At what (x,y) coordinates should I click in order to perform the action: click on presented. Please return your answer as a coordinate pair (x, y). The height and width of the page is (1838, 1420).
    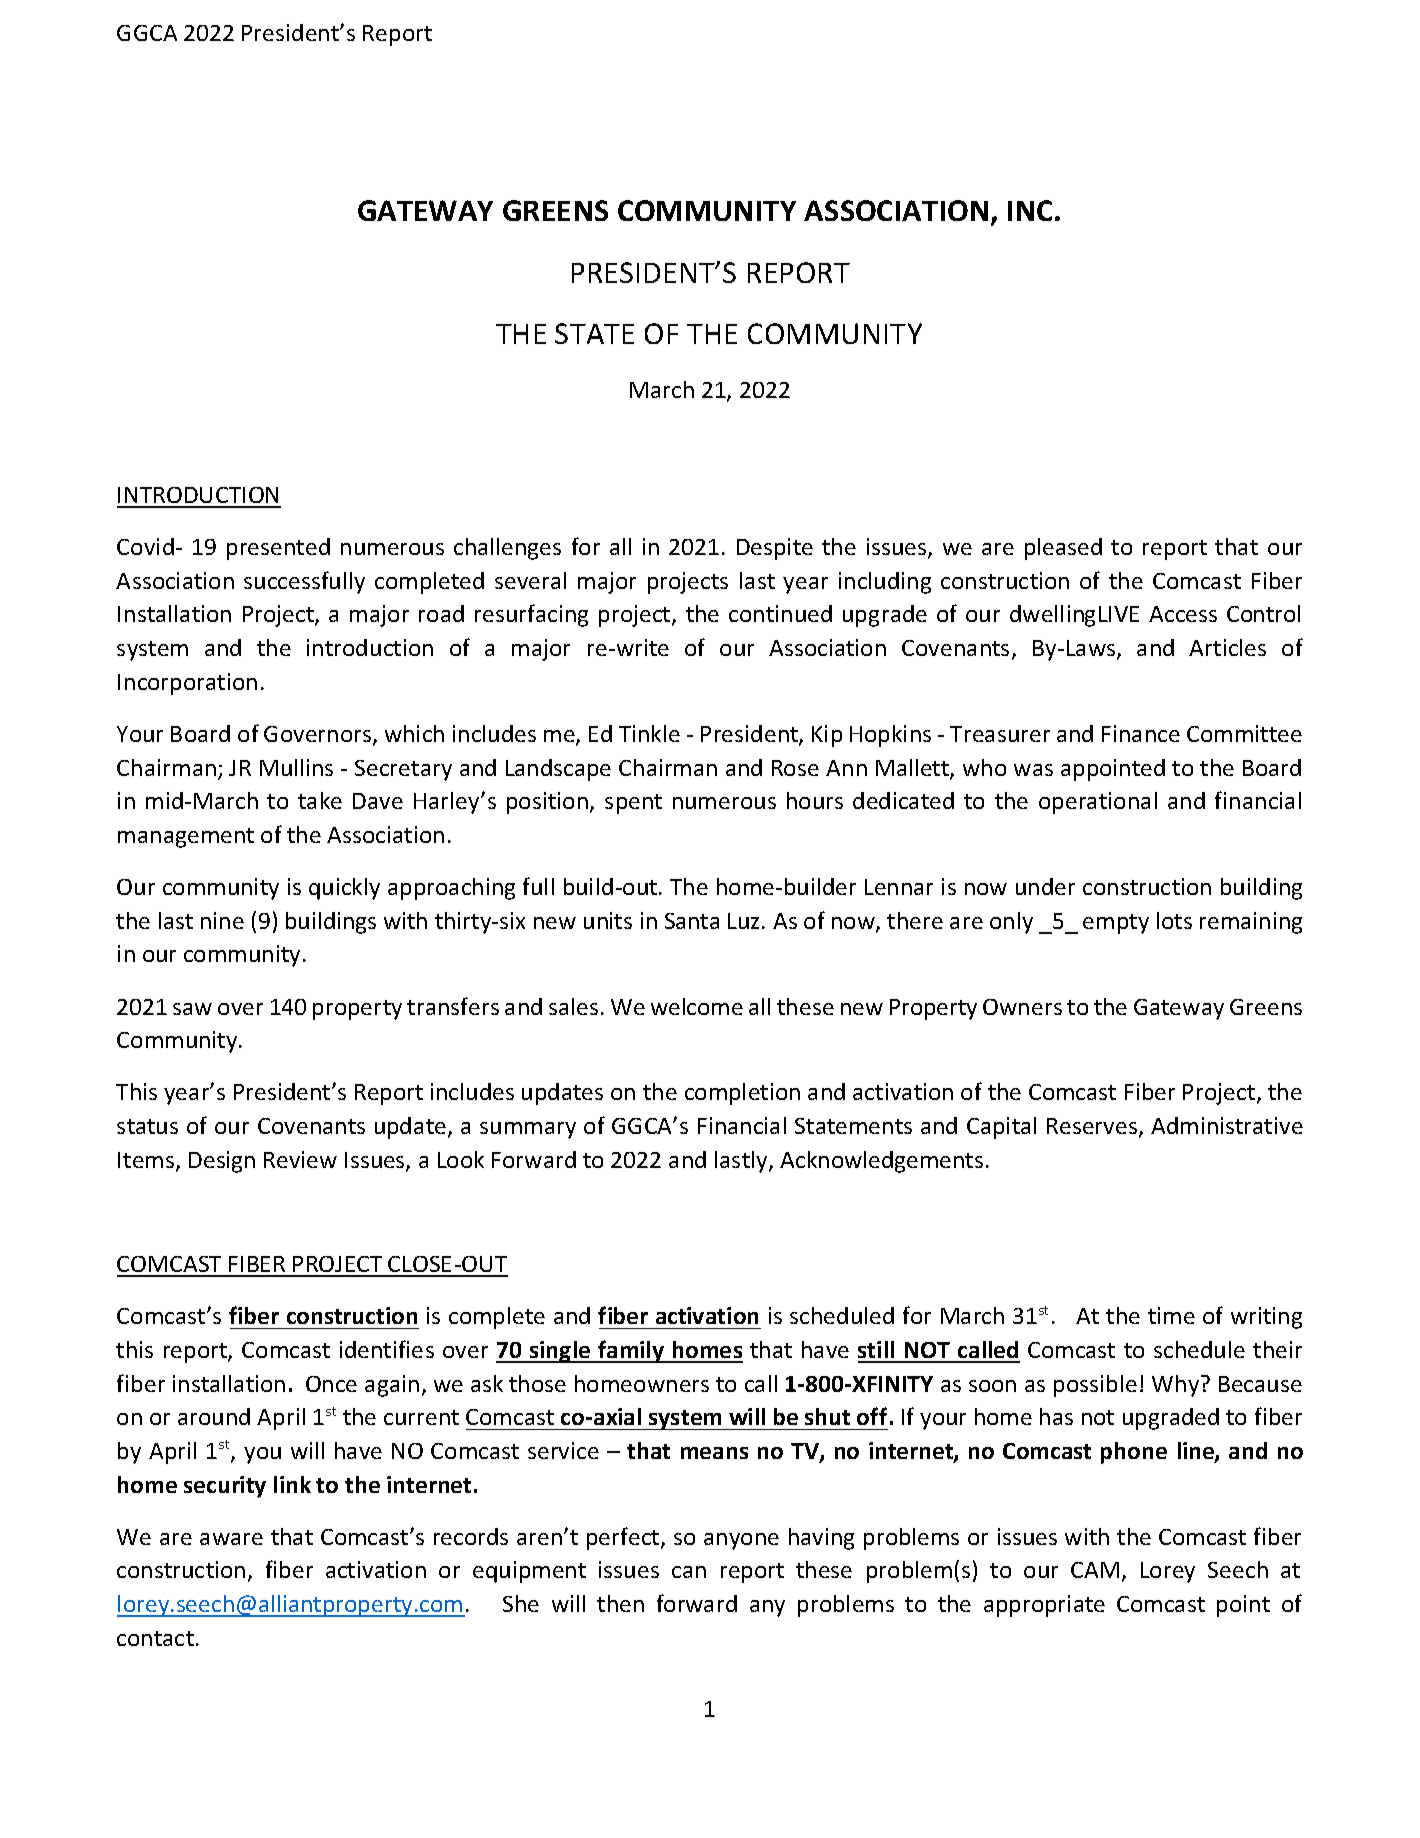
    Looking at the image, I should click on (278, 549).
